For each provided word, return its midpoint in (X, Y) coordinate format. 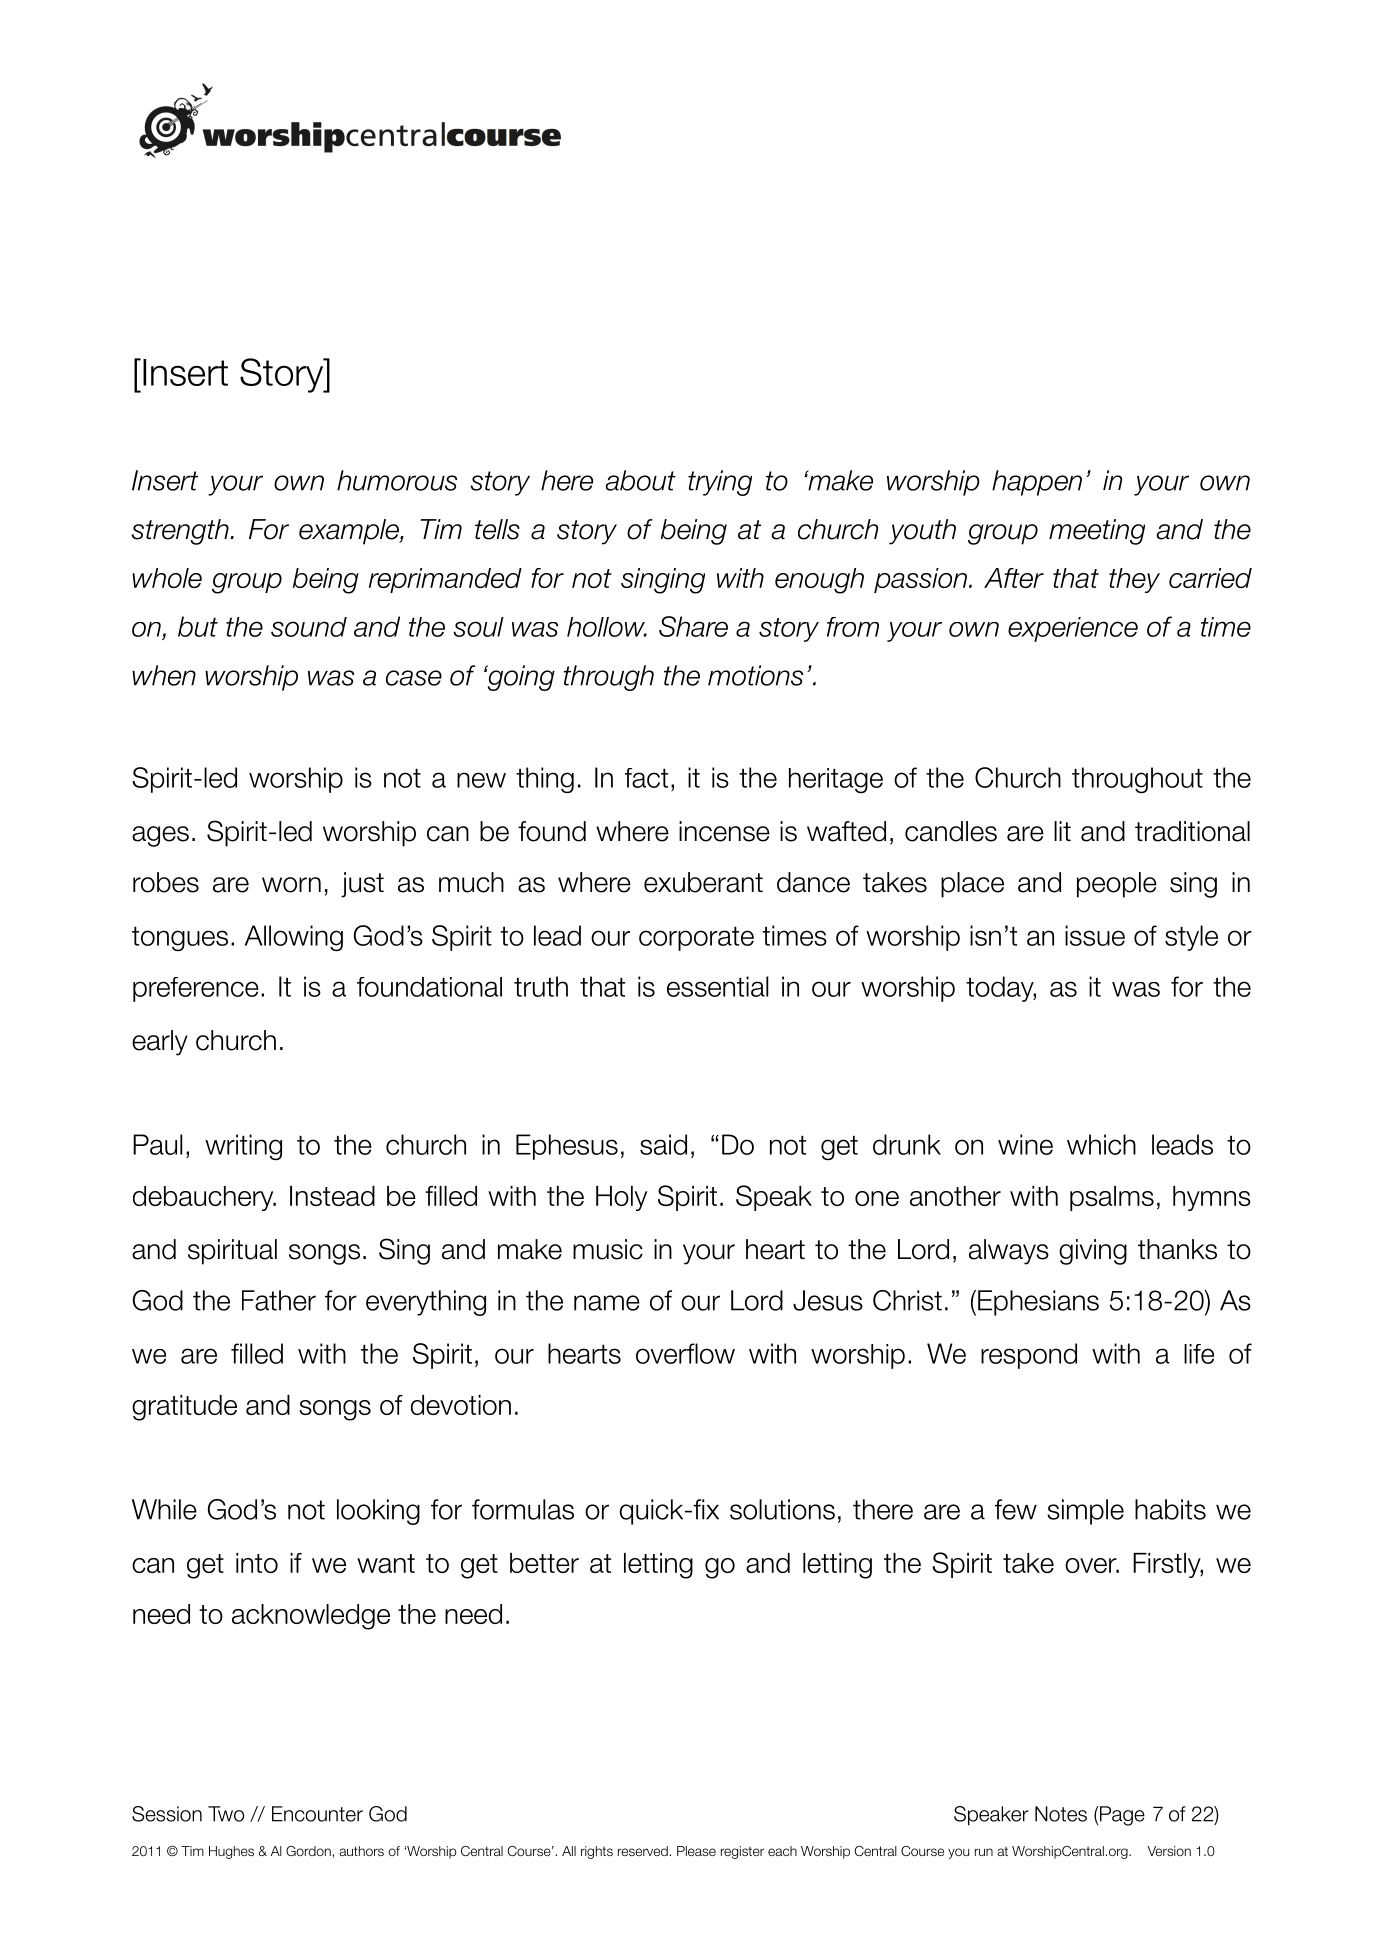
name (607, 1303)
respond (1029, 1356)
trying (720, 483)
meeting (1097, 532)
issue (1095, 935)
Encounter (317, 1814)
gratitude (184, 1408)
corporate (696, 938)
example (350, 532)
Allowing (294, 938)
